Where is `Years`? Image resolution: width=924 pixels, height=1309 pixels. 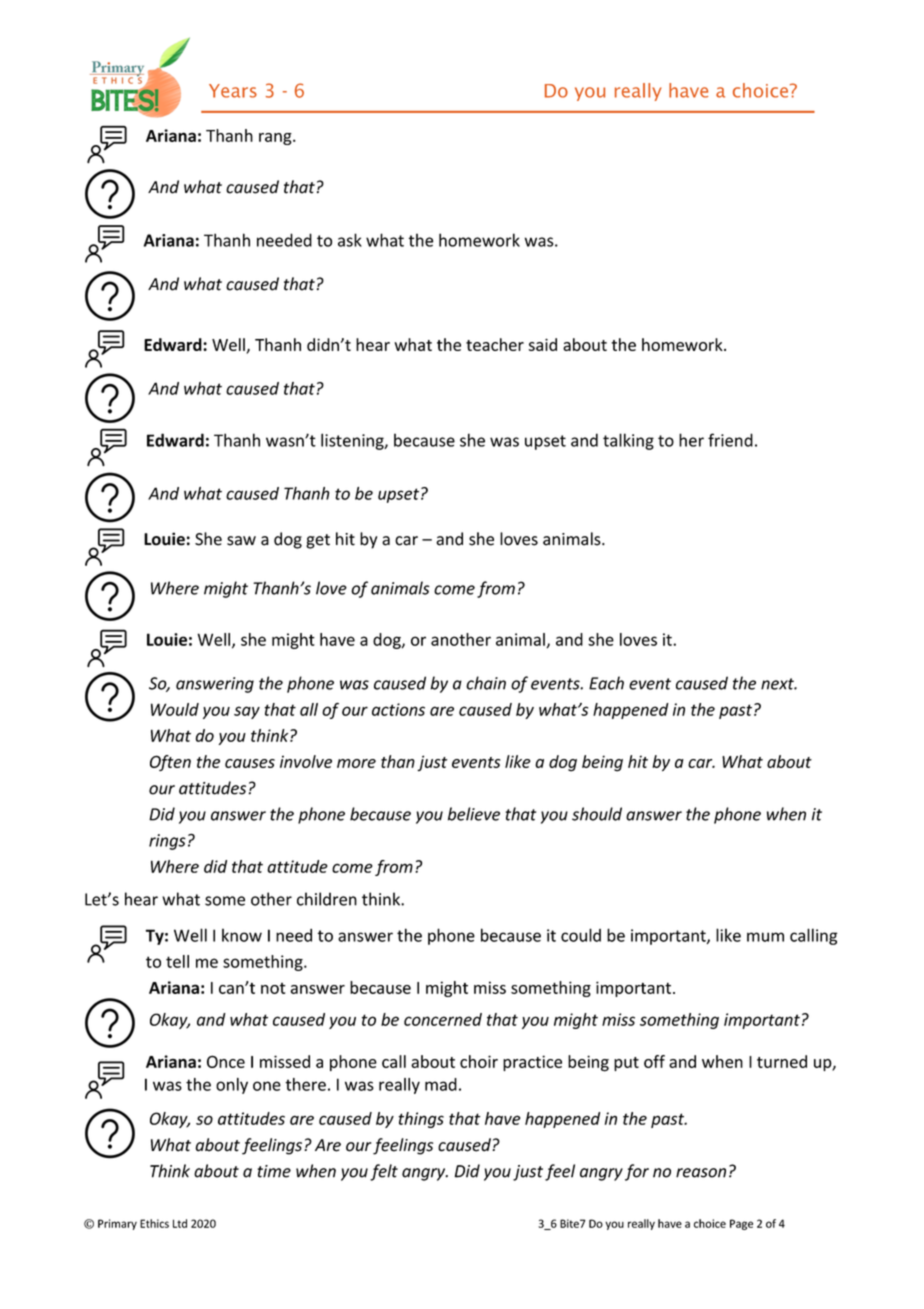
Years is located at coordinates (233, 91).
